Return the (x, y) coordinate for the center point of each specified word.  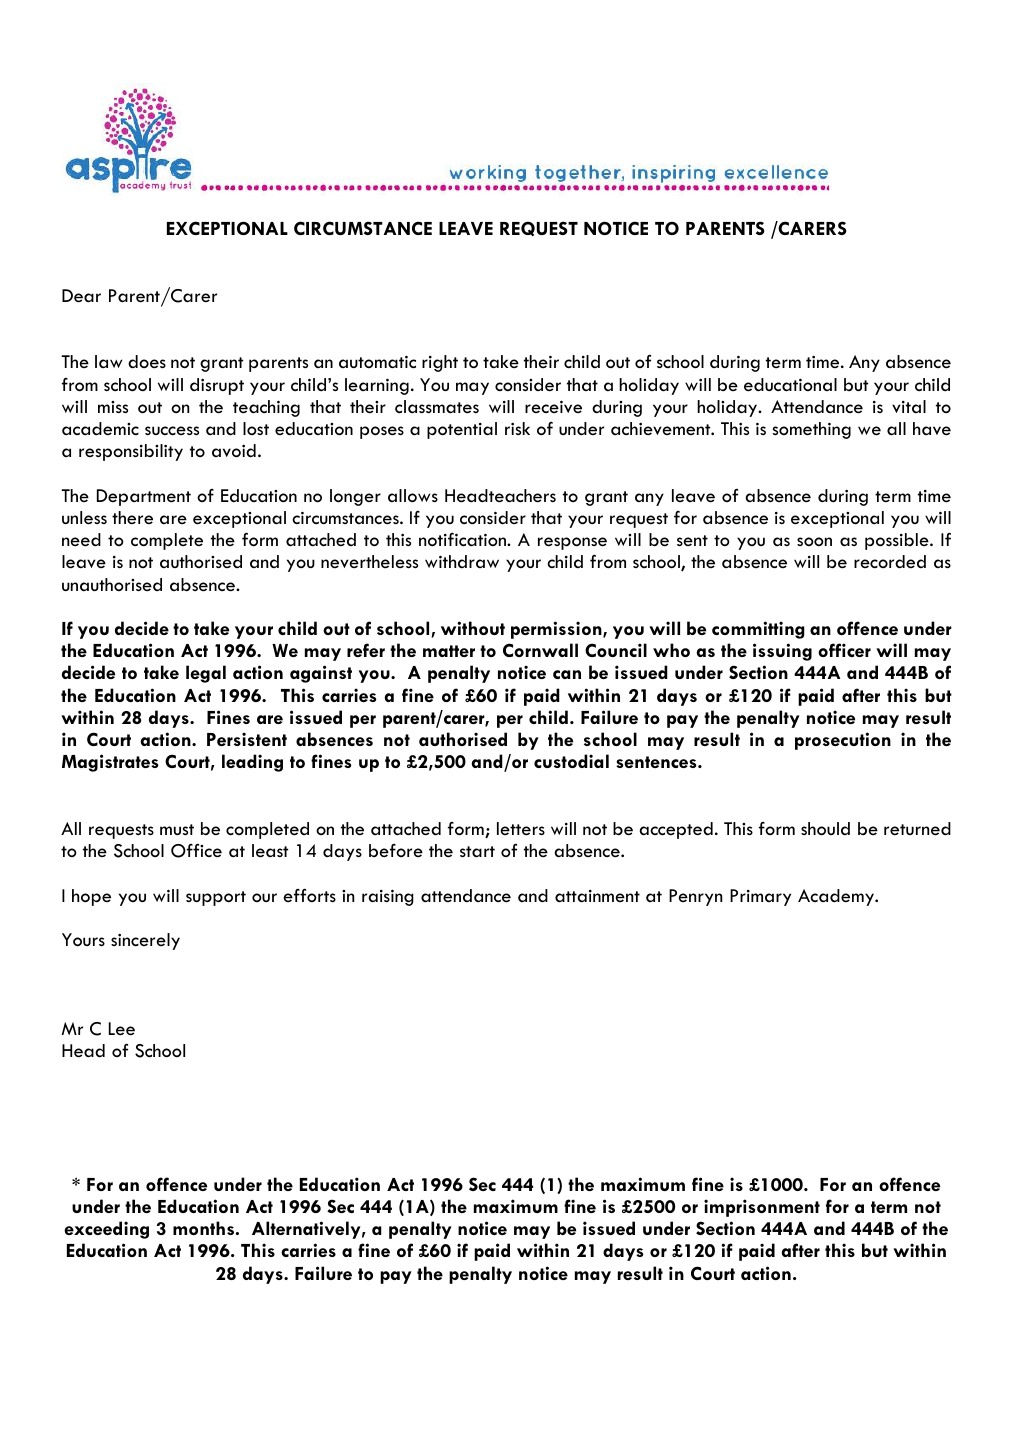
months (203, 1228)
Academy (837, 897)
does (147, 362)
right (440, 363)
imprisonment (762, 1208)
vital (909, 406)
